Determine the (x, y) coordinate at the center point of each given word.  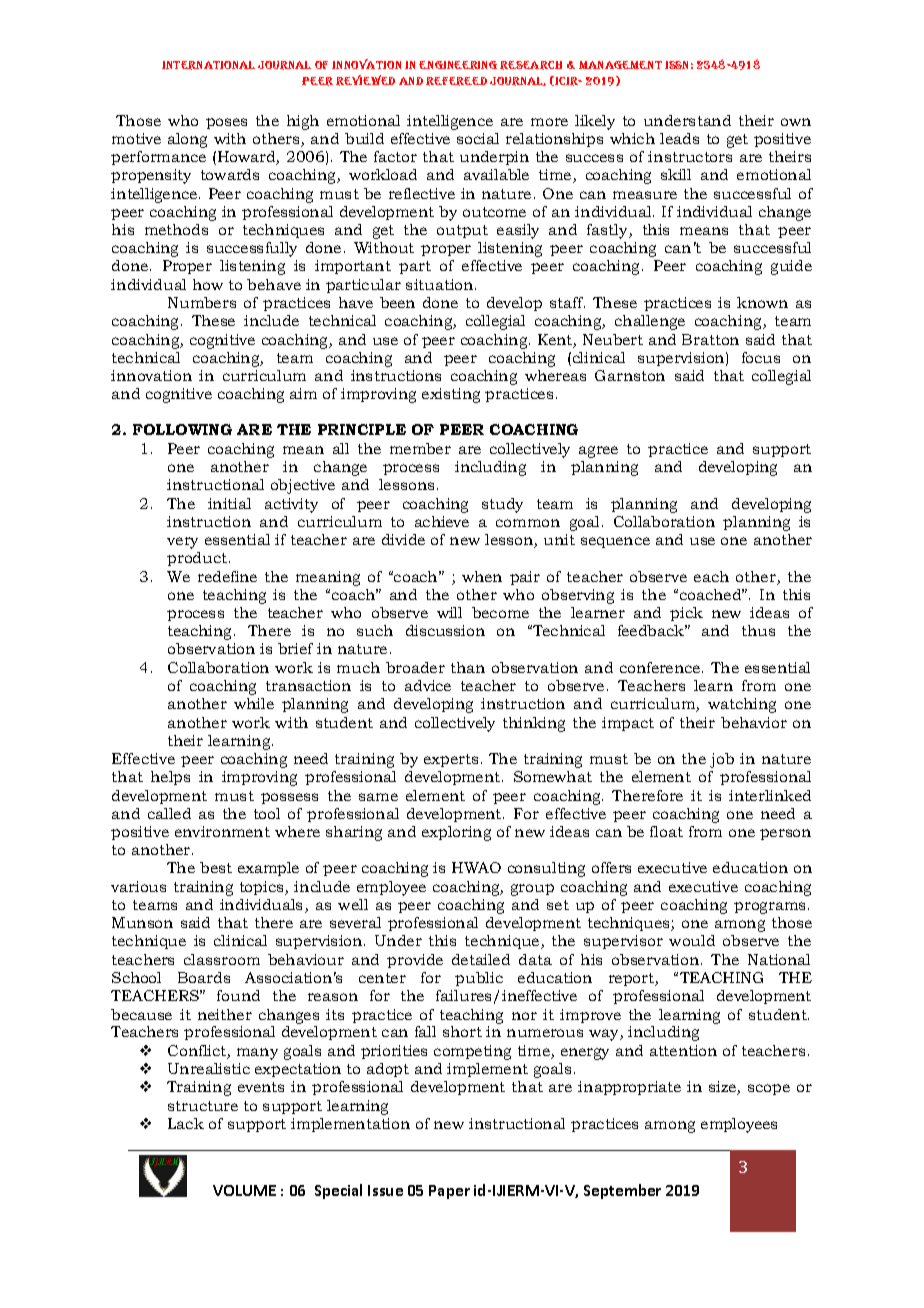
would (692, 940)
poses (226, 123)
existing (451, 395)
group (532, 890)
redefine (227, 576)
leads (679, 138)
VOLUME (244, 1190)
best (216, 867)
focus (761, 357)
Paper (449, 1192)
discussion (445, 630)
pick (686, 614)
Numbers (202, 302)
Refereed (456, 81)
